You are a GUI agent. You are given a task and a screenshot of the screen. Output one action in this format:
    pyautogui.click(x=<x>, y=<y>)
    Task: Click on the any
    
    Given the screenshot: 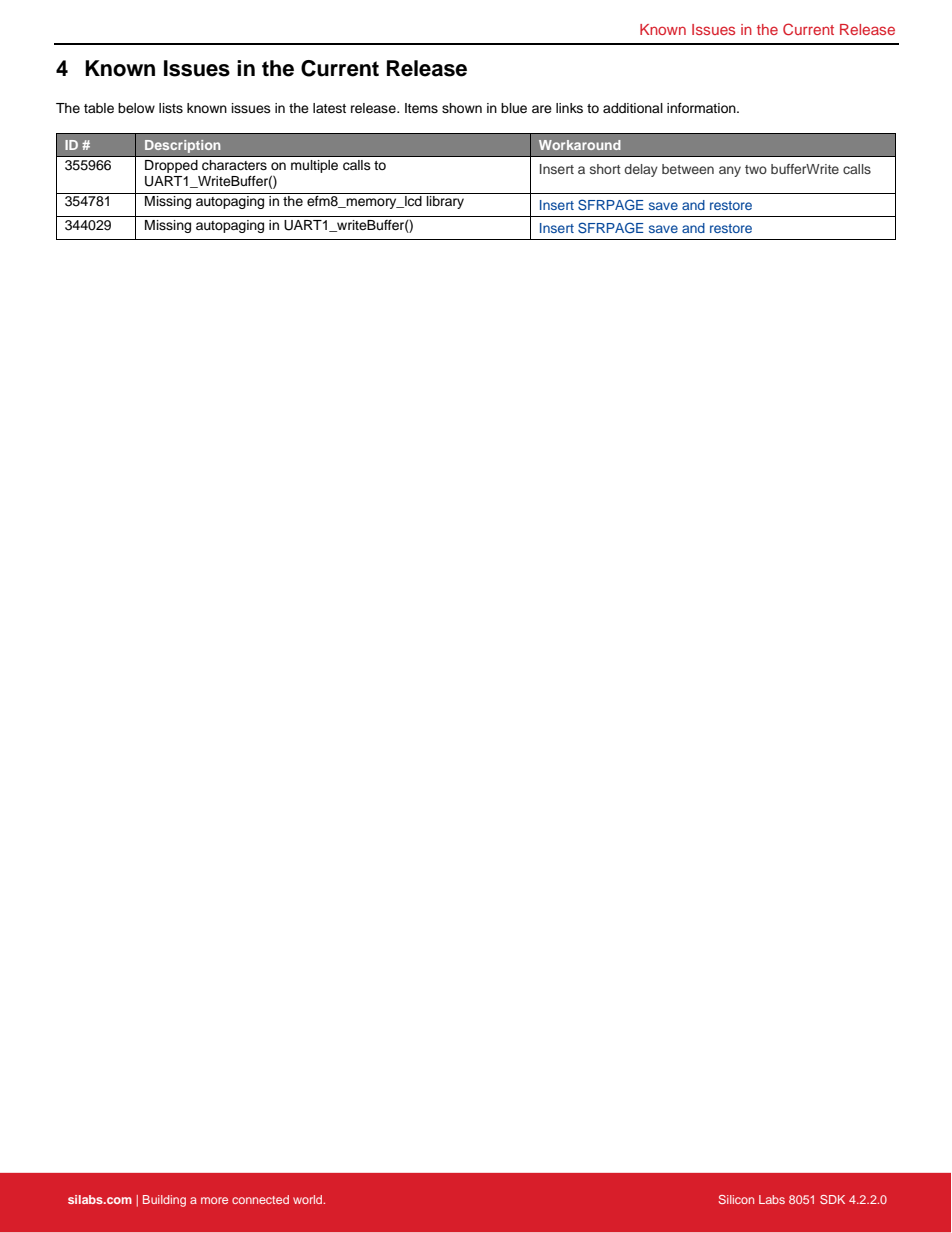 What is the action you would take?
    pyautogui.click(x=730, y=171)
